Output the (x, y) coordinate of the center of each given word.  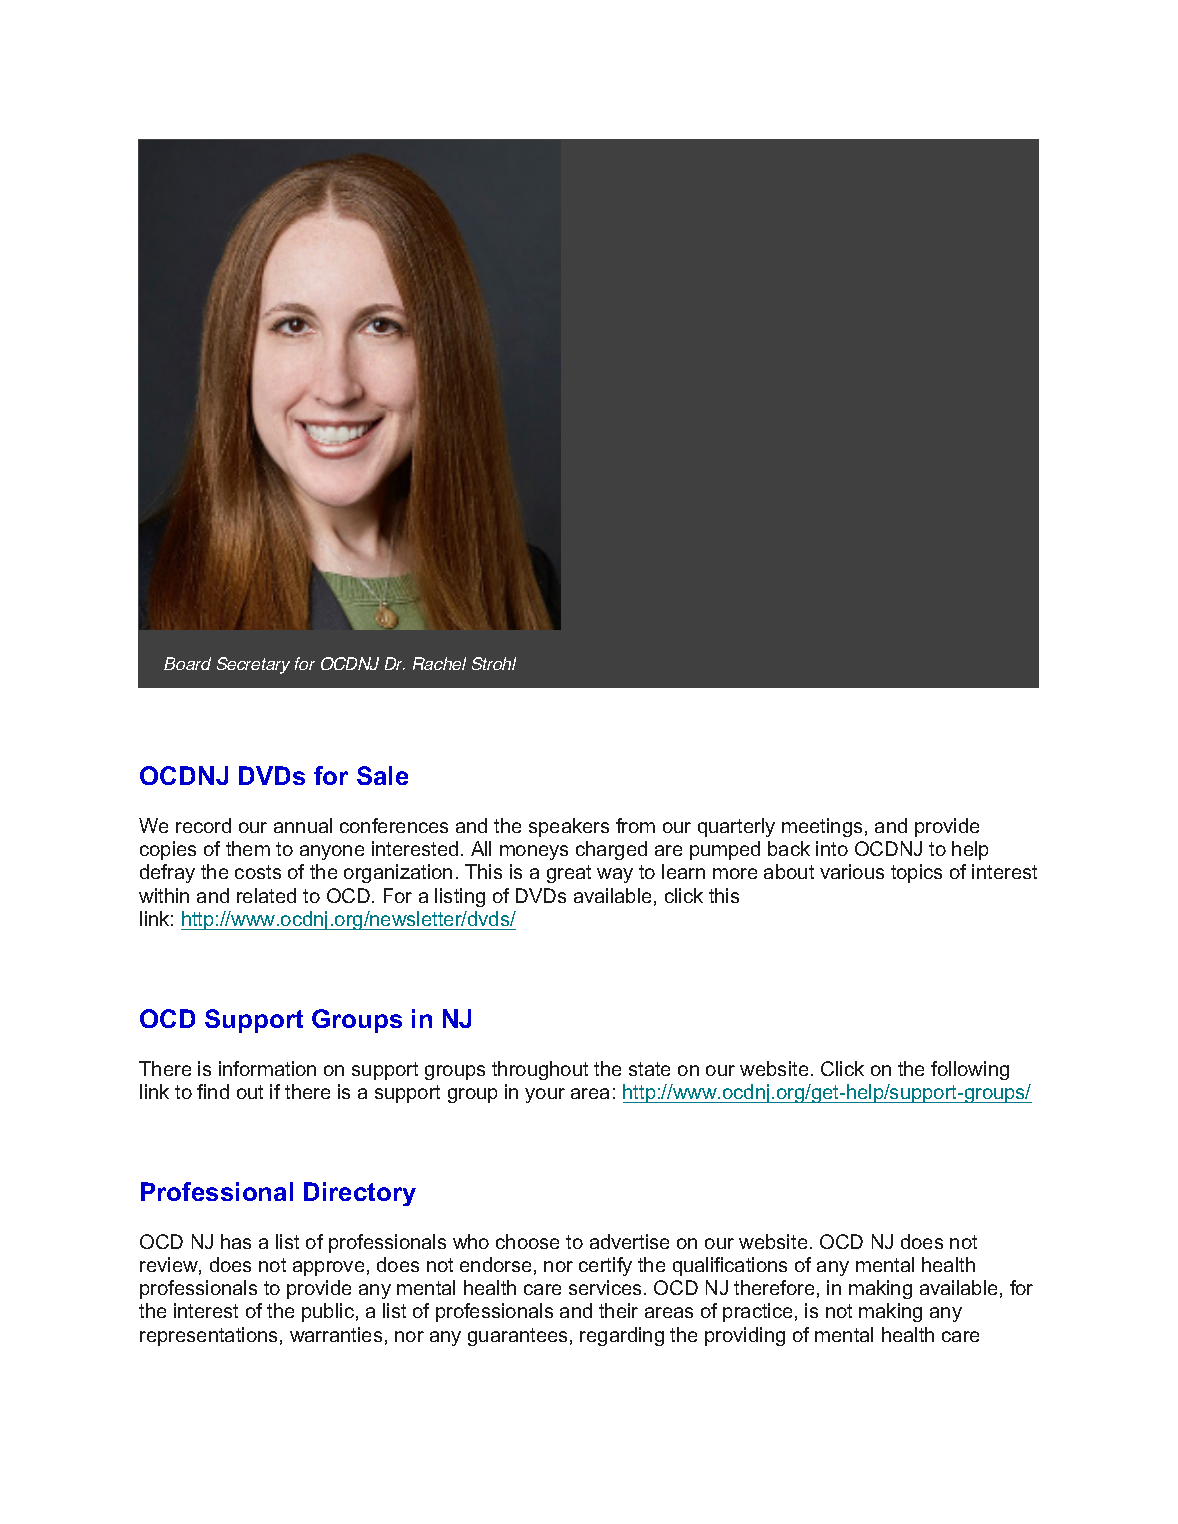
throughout (540, 1070)
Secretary (253, 665)
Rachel (439, 663)
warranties (336, 1334)
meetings (822, 827)
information (267, 1068)
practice (757, 1312)
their (618, 1310)
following (970, 1070)
